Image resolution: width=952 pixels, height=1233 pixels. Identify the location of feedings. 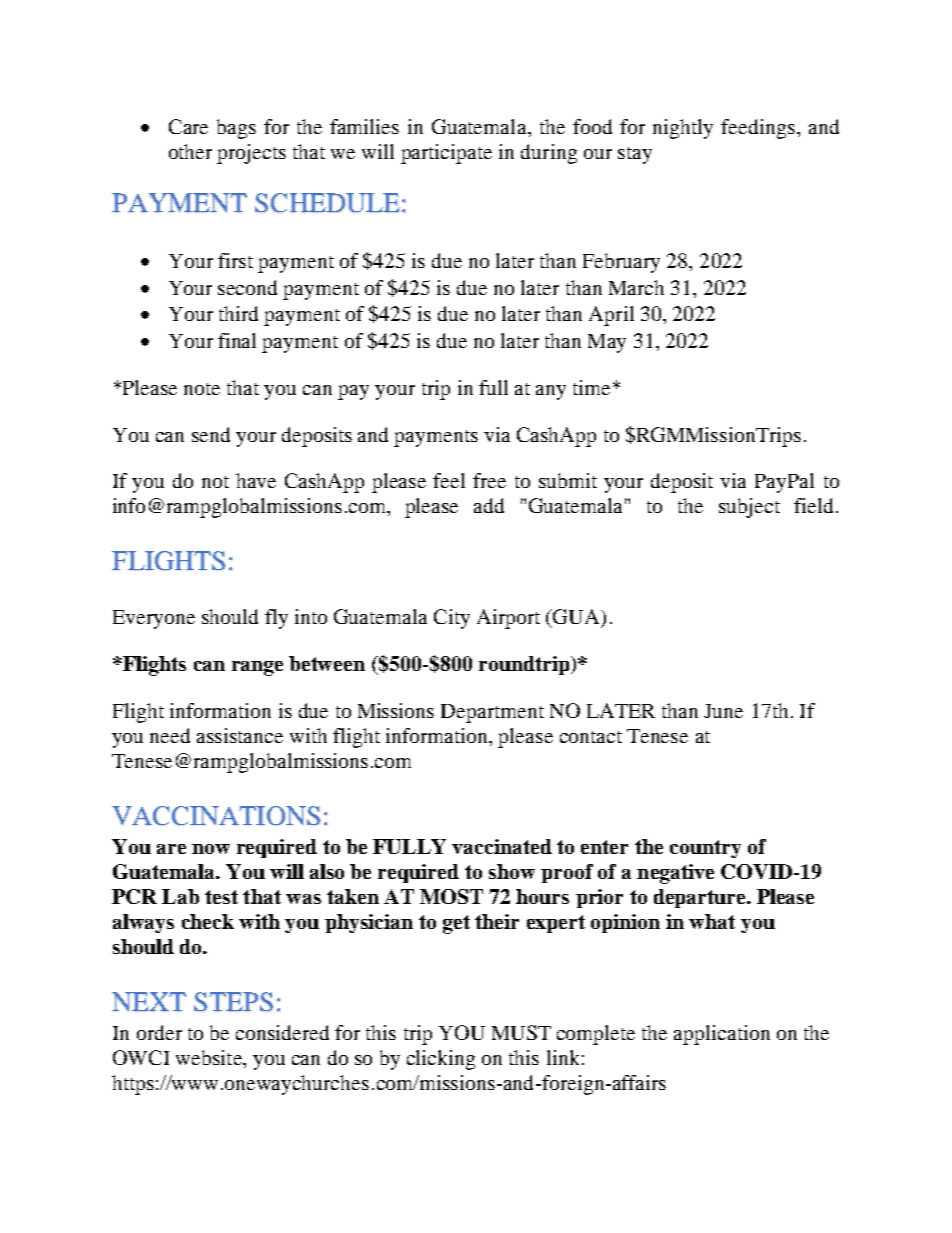
(758, 129).
